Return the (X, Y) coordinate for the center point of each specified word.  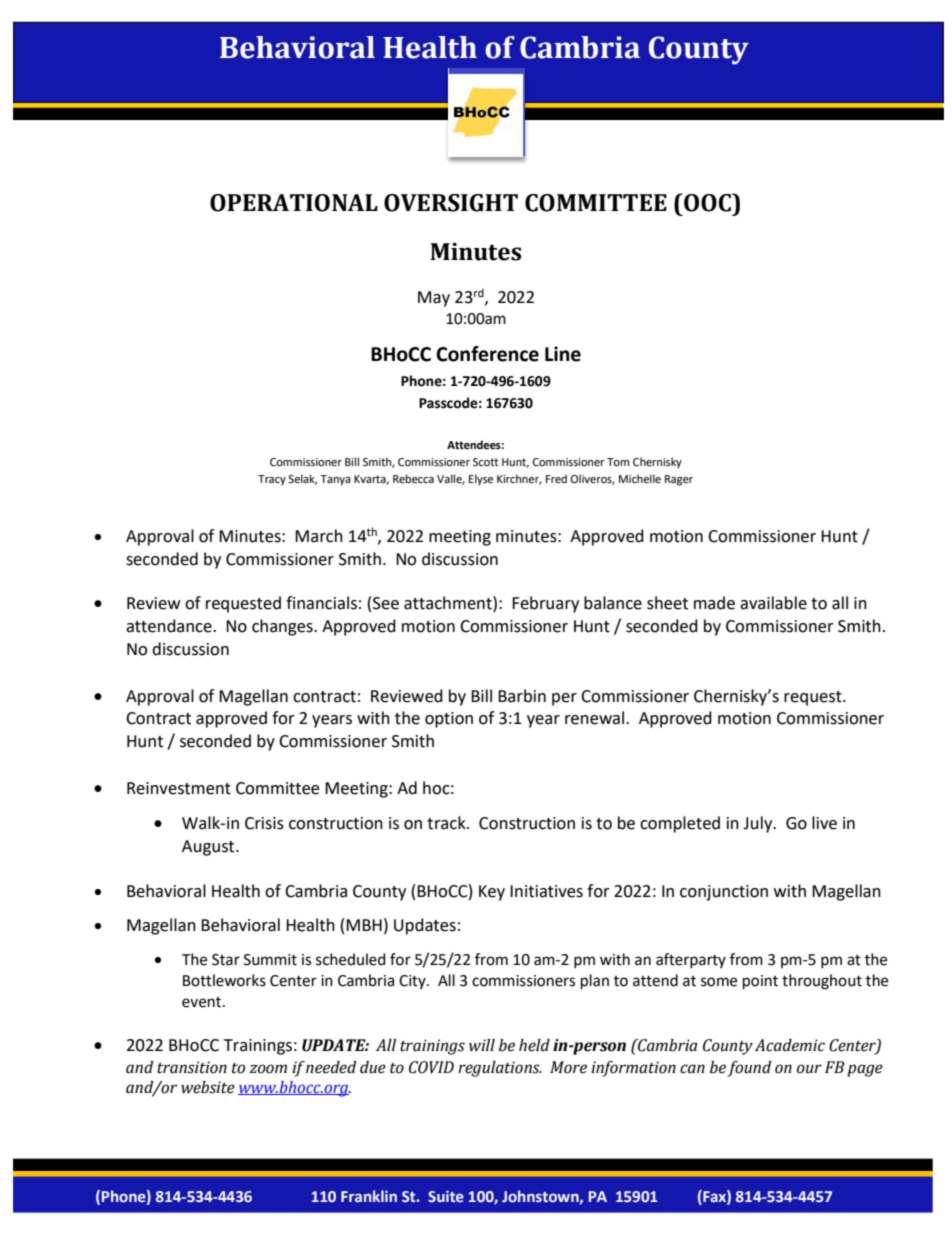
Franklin (369, 1196)
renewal (596, 718)
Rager (679, 480)
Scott (485, 462)
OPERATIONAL (294, 203)
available (773, 603)
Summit (270, 960)
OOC (707, 202)
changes (283, 627)
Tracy (272, 480)
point (760, 982)
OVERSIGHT (451, 203)
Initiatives (546, 891)
